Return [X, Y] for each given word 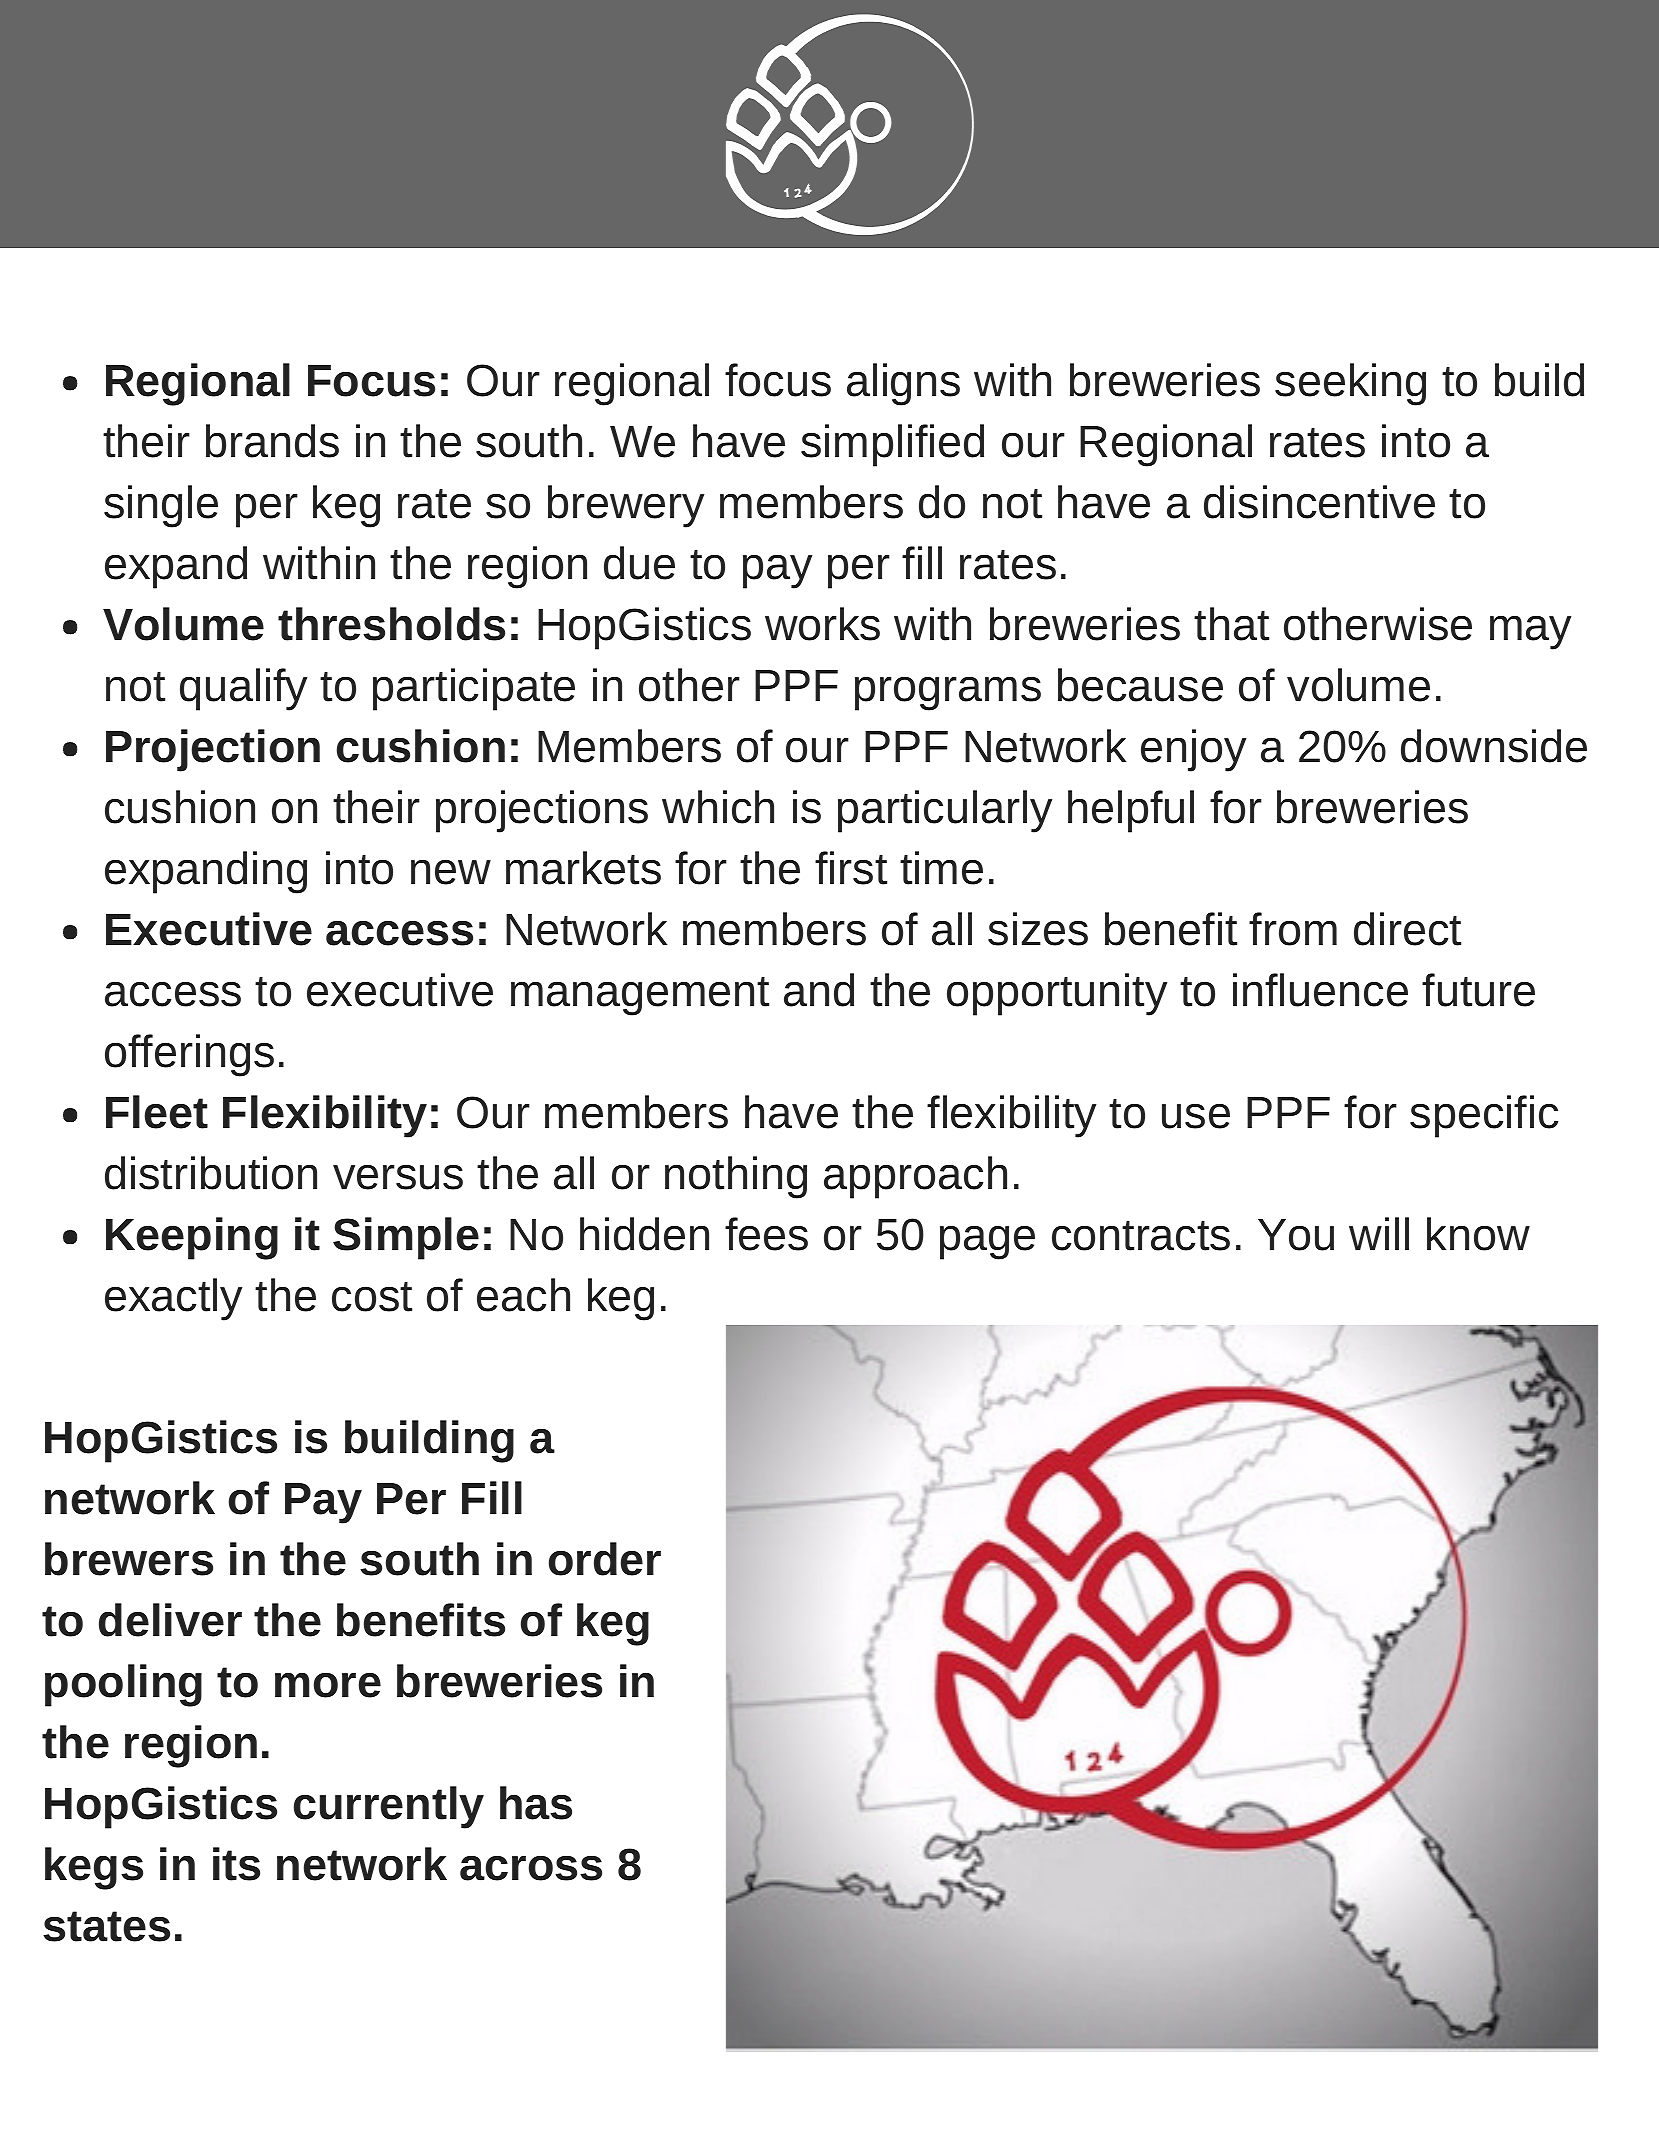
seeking [1350, 384]
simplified [892, 445]
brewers [129, 1559]
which [718, 807]
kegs [94, 1868]
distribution [211, 1173]
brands [272, 441]
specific [1484, 1116]
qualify [243, 689]
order [605, 1559]
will [1379, 1233]
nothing [736, 1177]
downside [1494, 746]
